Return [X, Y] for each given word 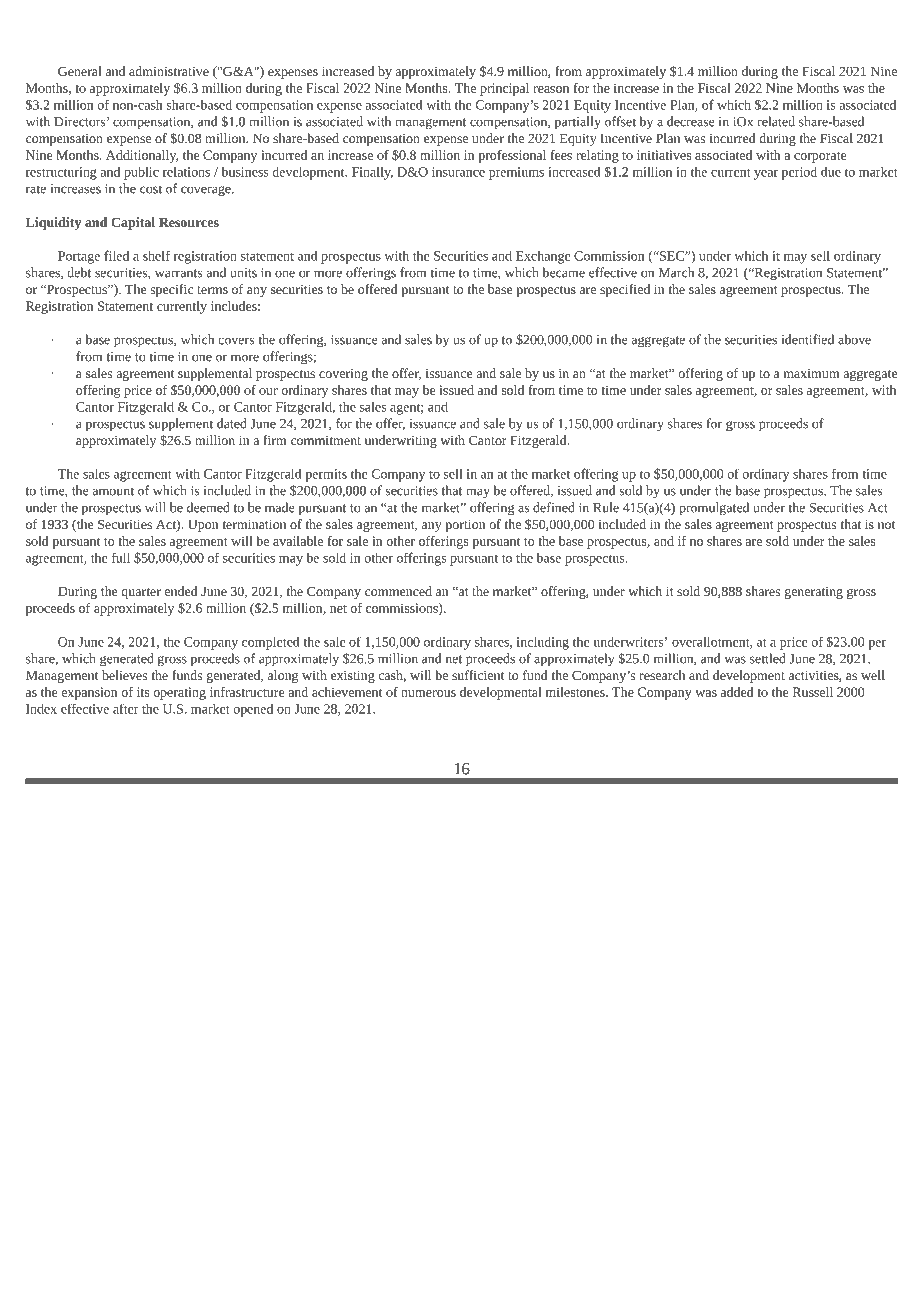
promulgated [714, 509]
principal [504, 89]
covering [343, 375]
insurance [458, 172]
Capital [133, 223]
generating [814, 593]
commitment [326, 440]
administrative [169, 71]
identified [808, 339]
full [121, 557]
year [766, 175]
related [776, 121]
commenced [398, 591]
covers [236, 341]
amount [113, 491]
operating [180, 693]
